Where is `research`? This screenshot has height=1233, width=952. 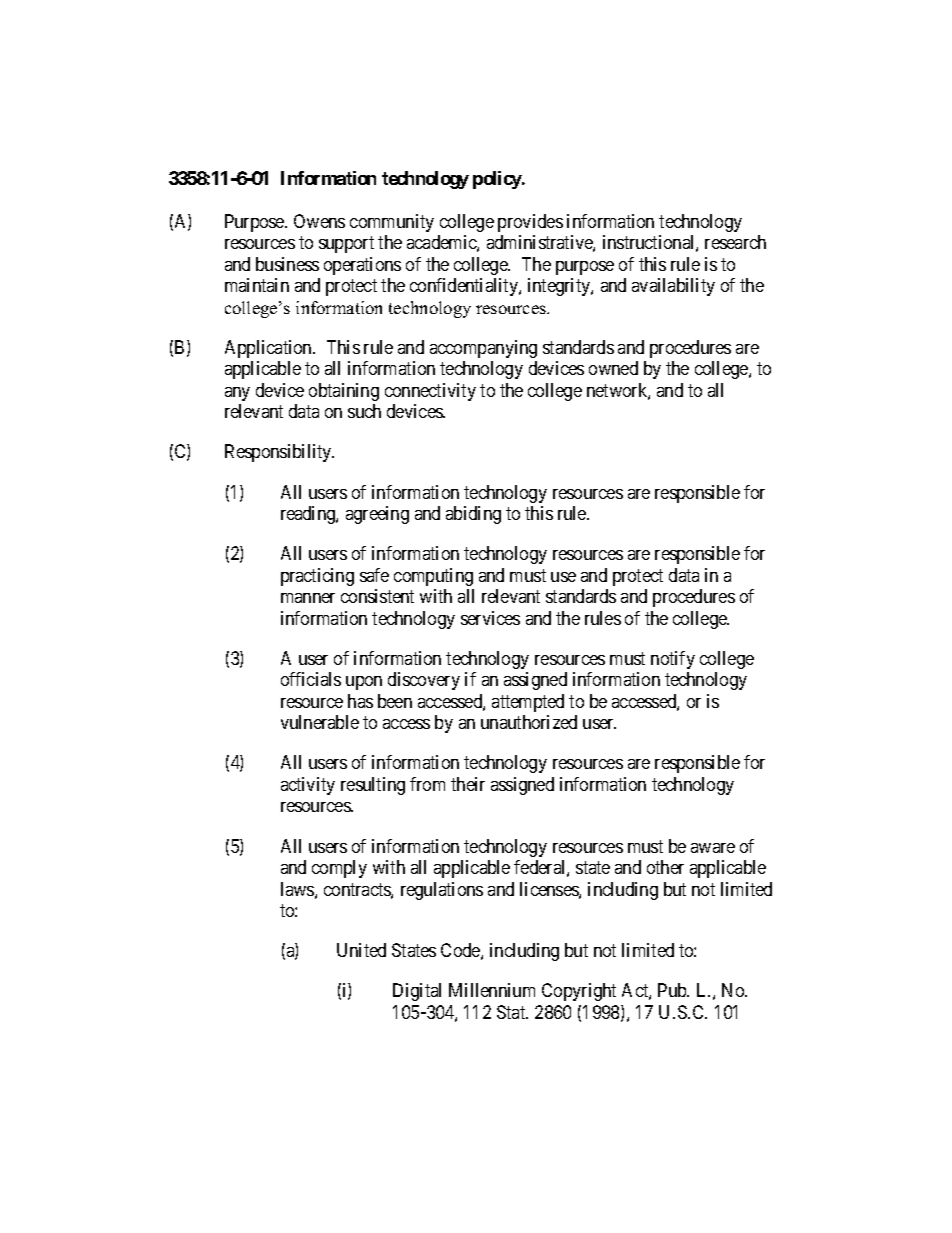 research is located at coordinates (735, 242).
